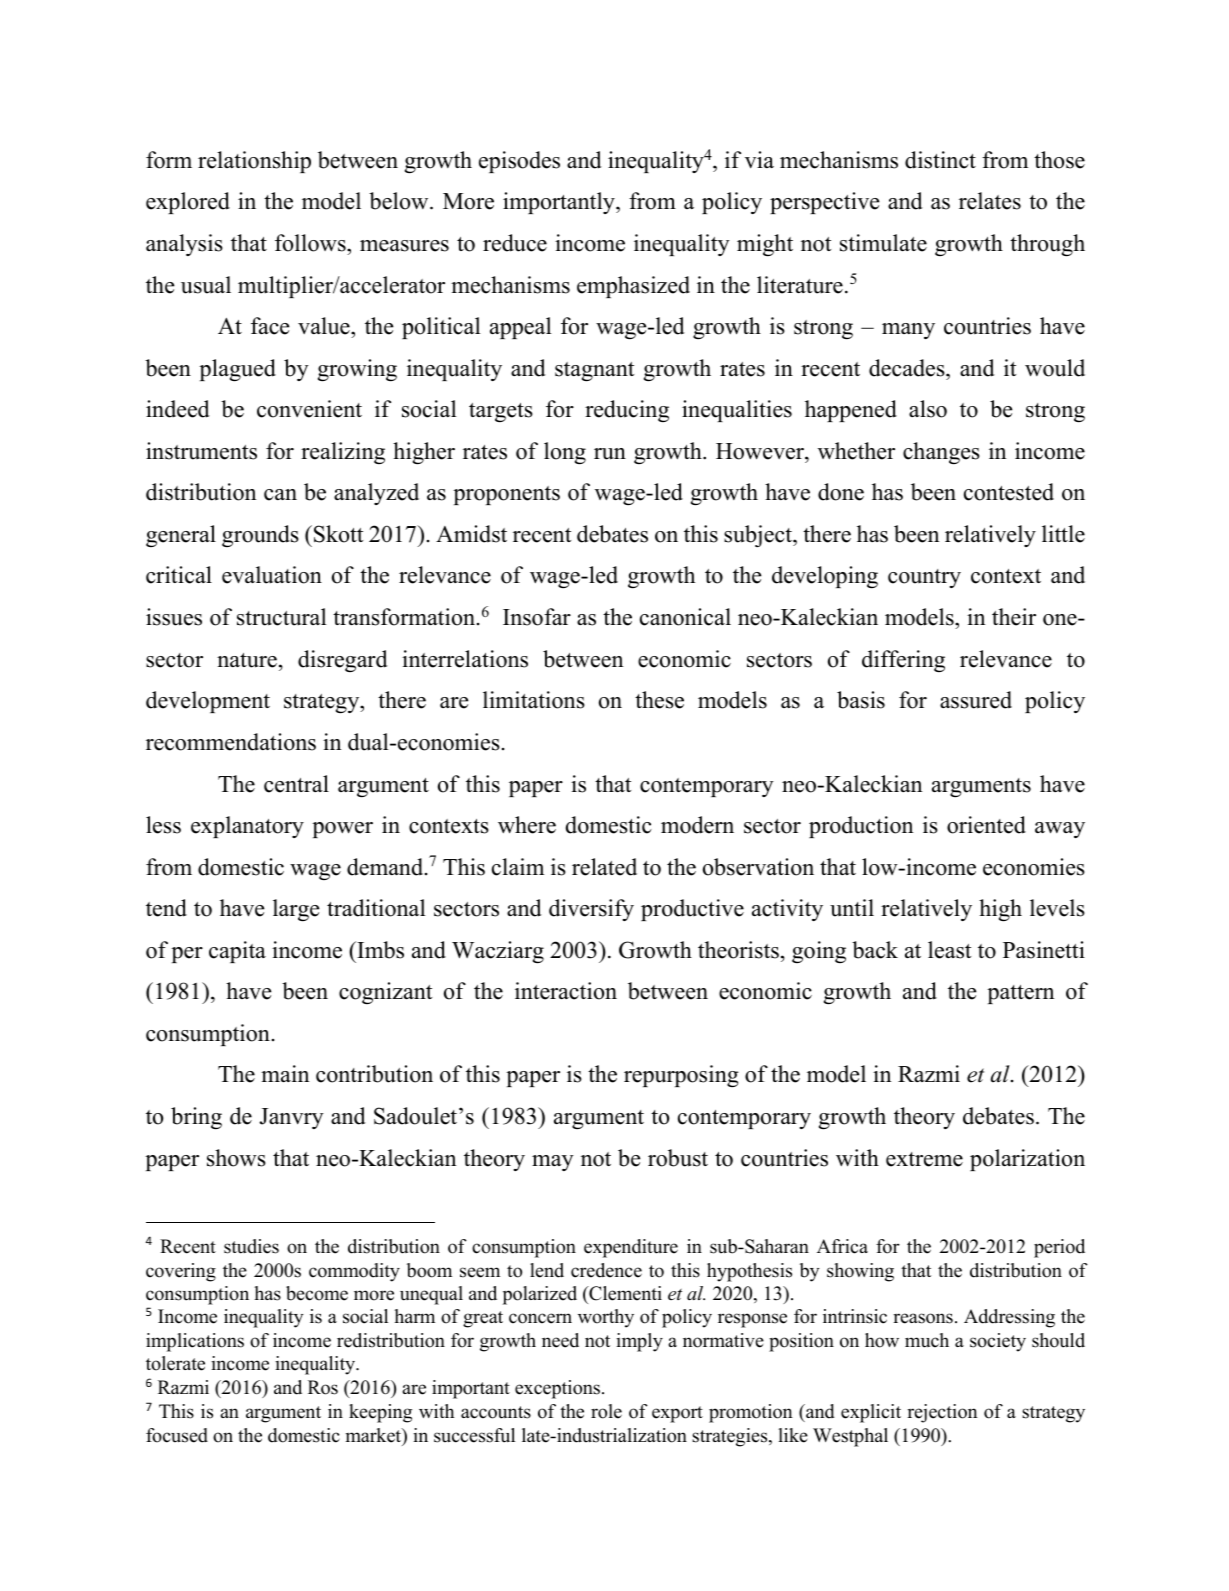 The height and width of the screenshot is (1591, 1229). What do you see at coordinates (610, 454) in the screenshot?
I see `run` at bounding box center [610, 454].
